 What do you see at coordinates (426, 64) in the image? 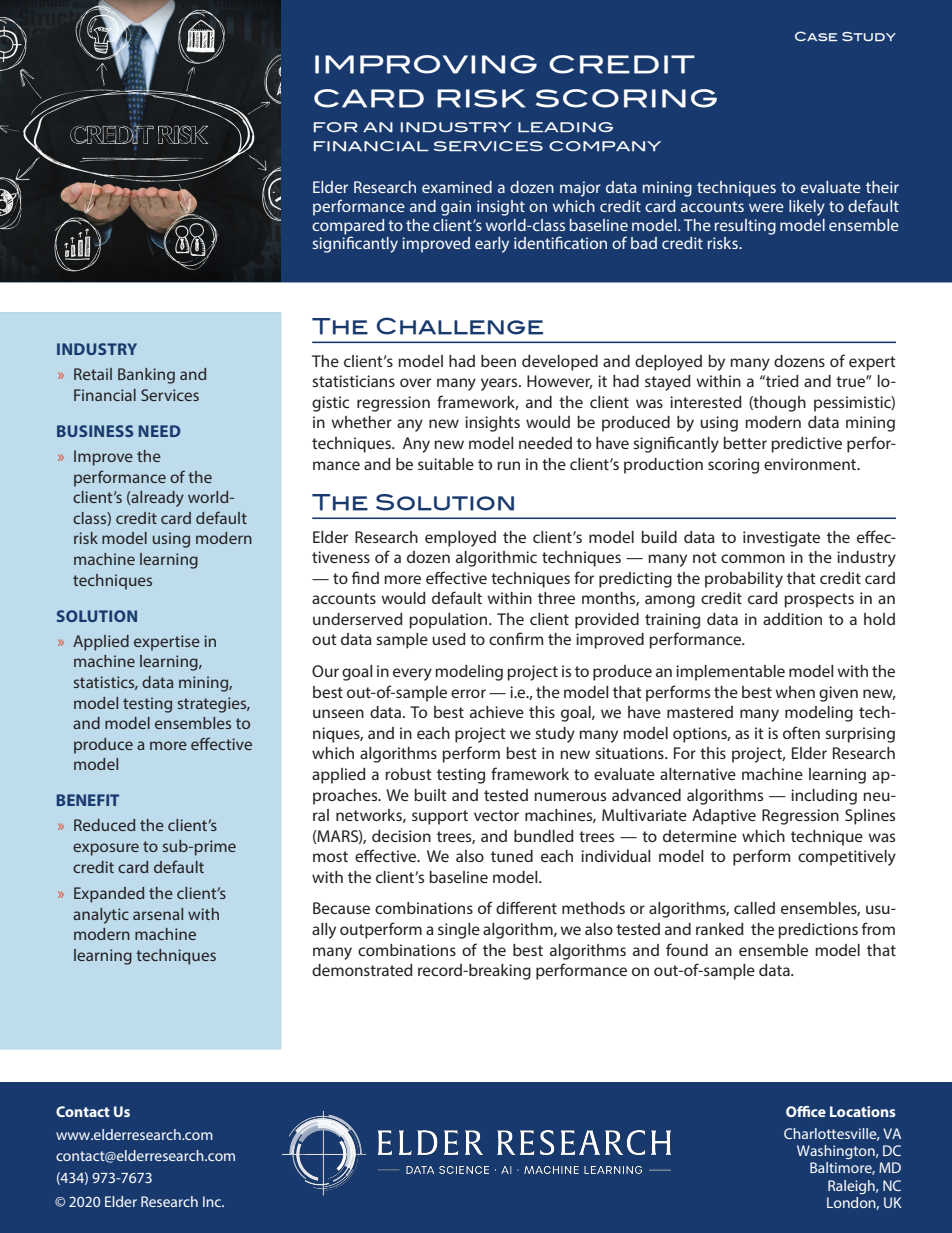
I see `IMPROVING` at bounding box center [426, 64].
